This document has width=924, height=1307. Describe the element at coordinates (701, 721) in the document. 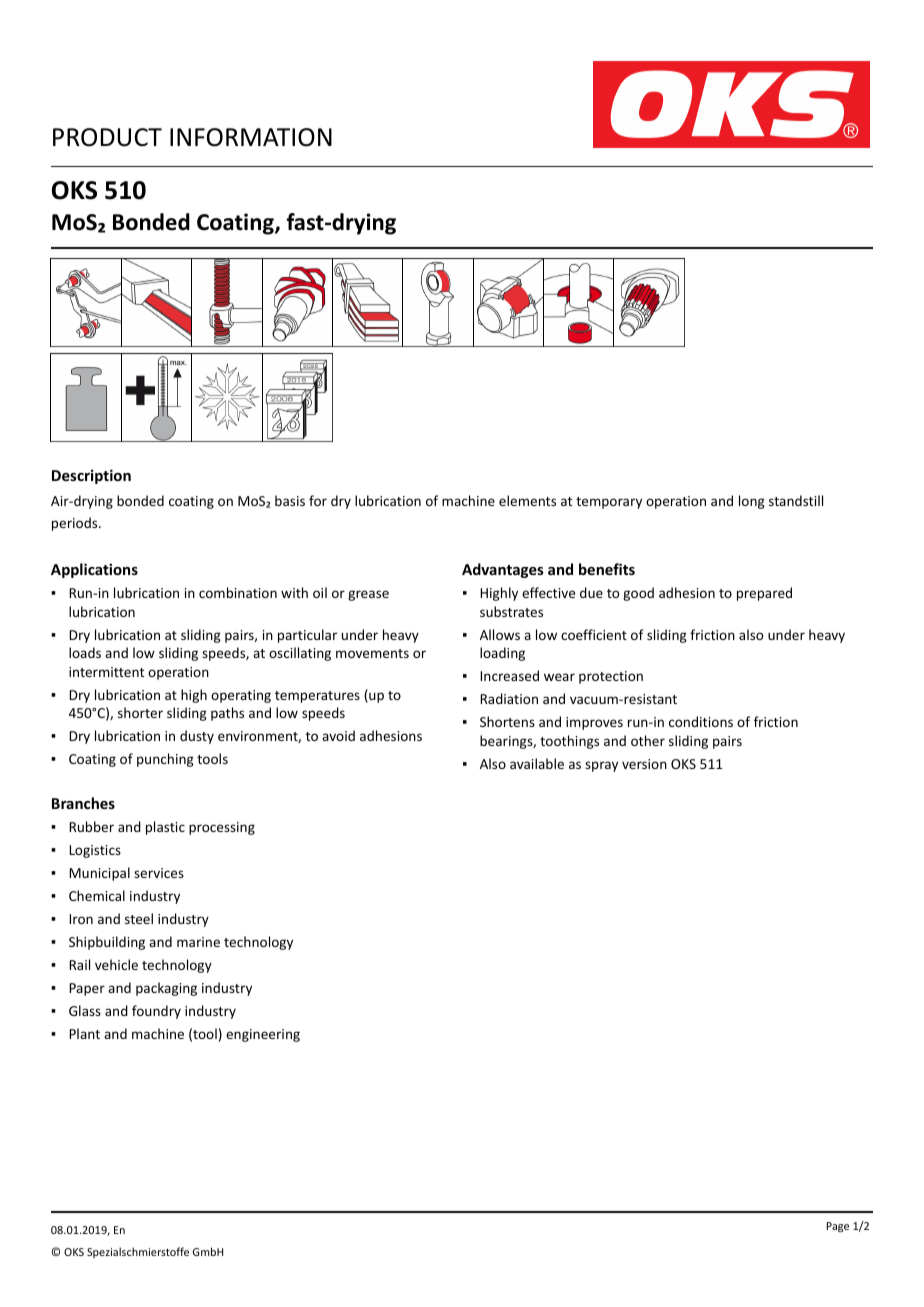

I see `conditions` at that location.
